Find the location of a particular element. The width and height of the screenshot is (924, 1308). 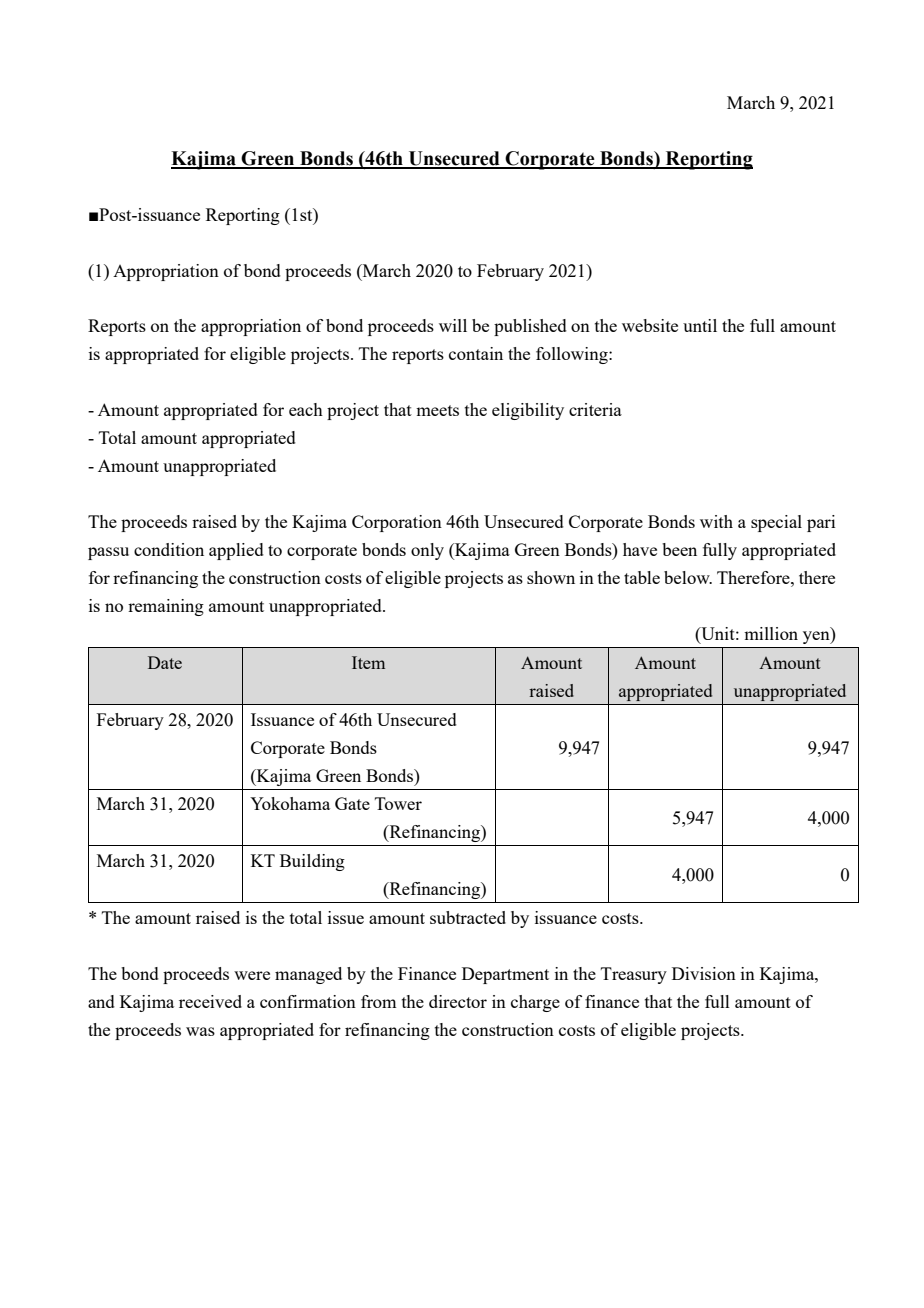

with is located at coordinates (716, 521).
